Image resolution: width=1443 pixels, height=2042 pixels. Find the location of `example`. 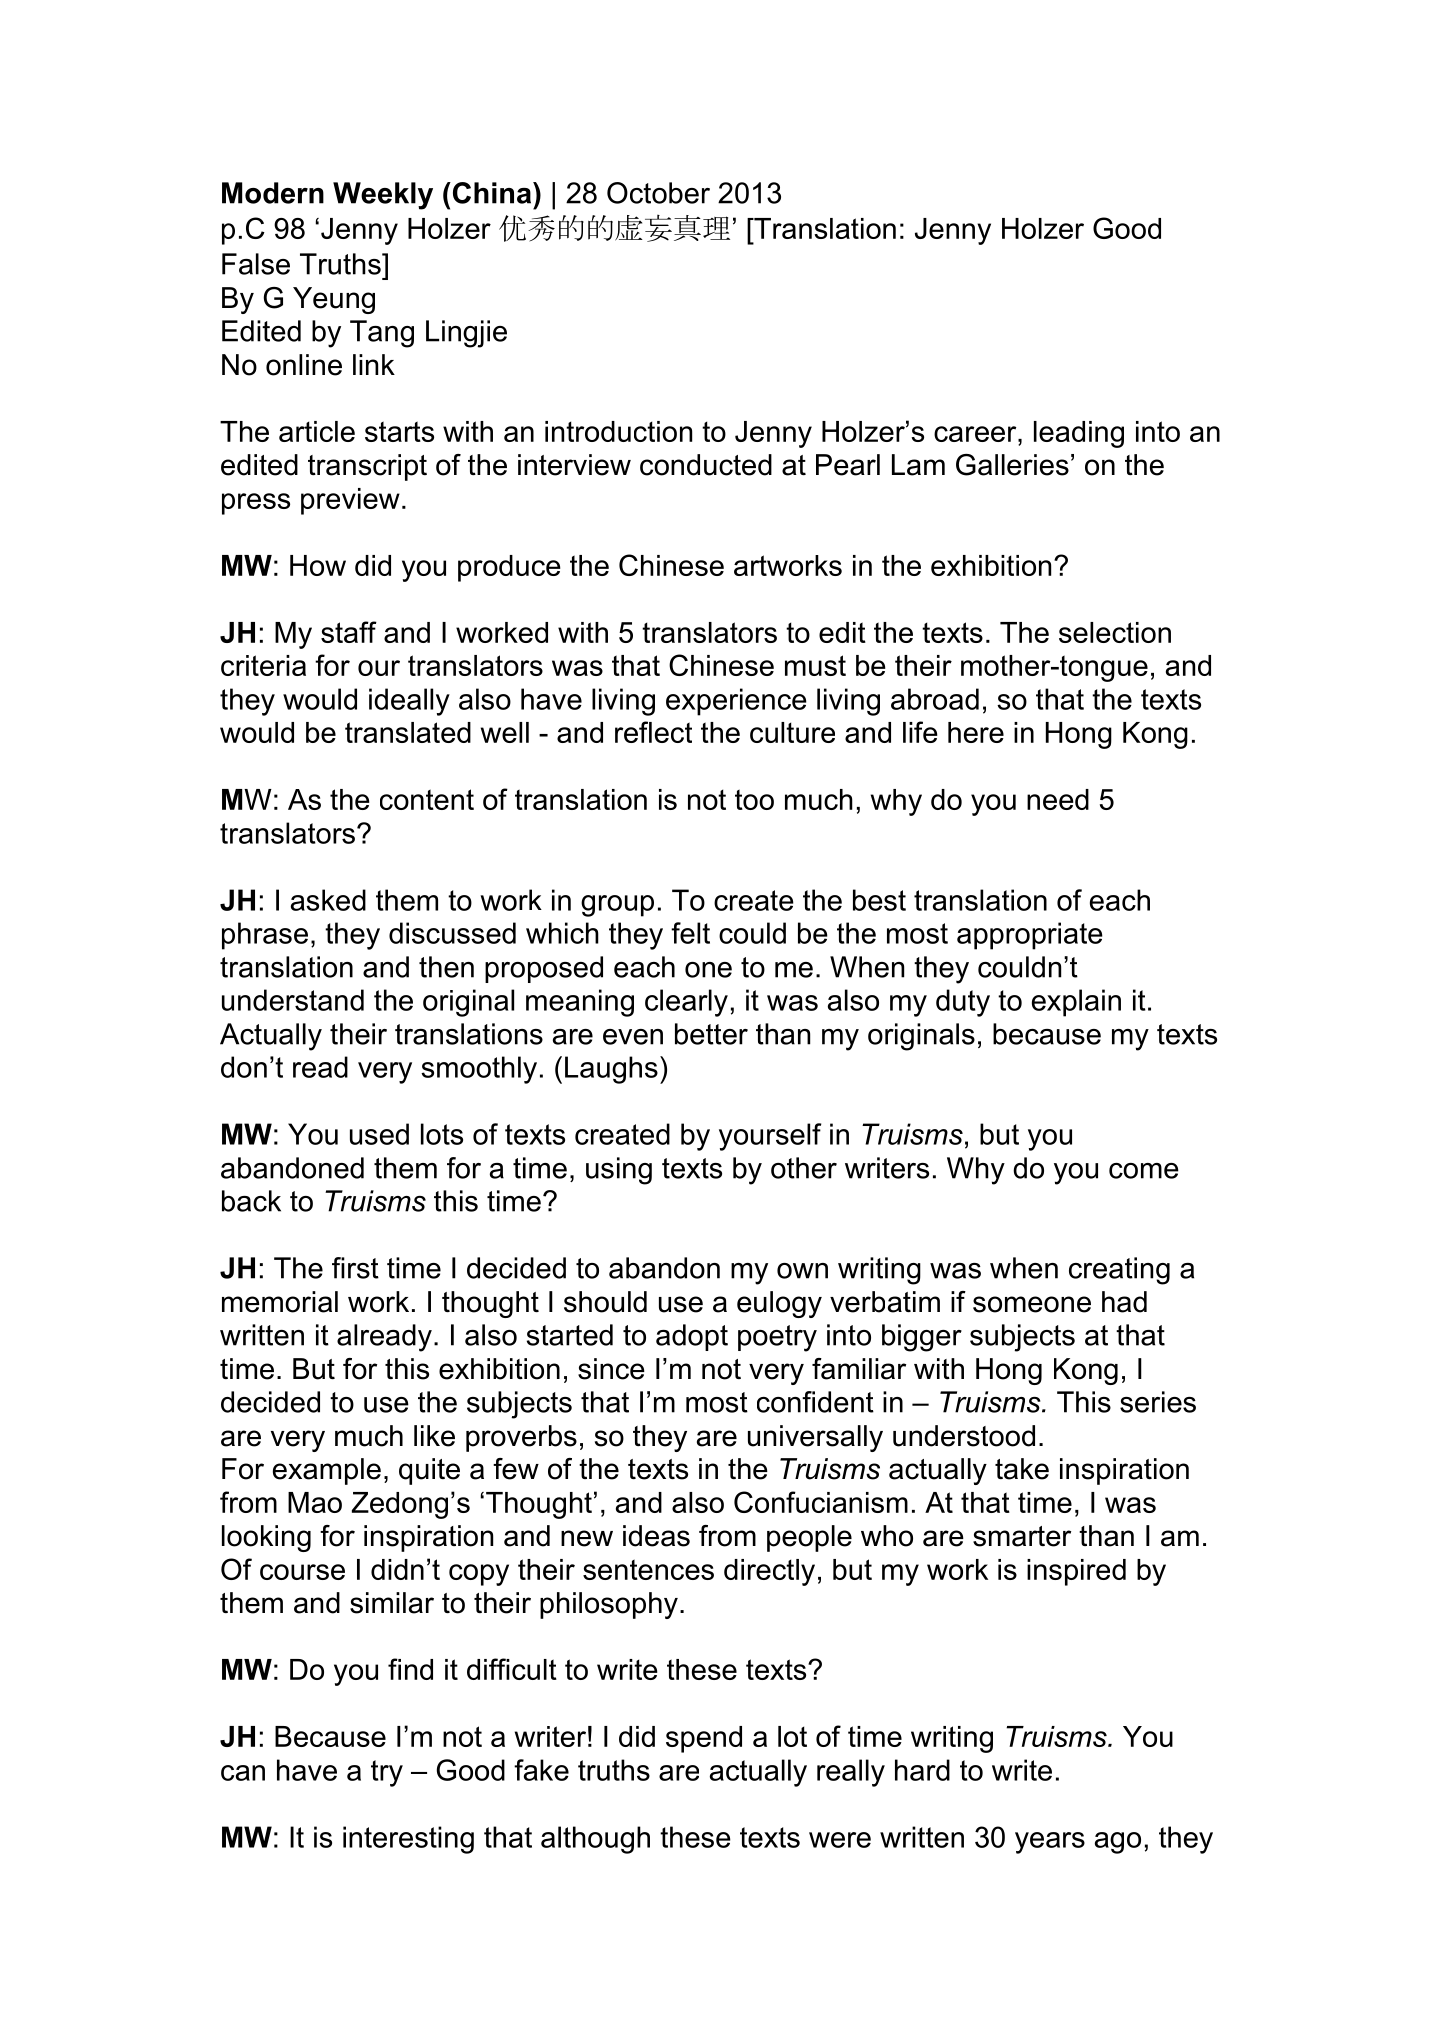

example is located at coordinates (327, 1471).
